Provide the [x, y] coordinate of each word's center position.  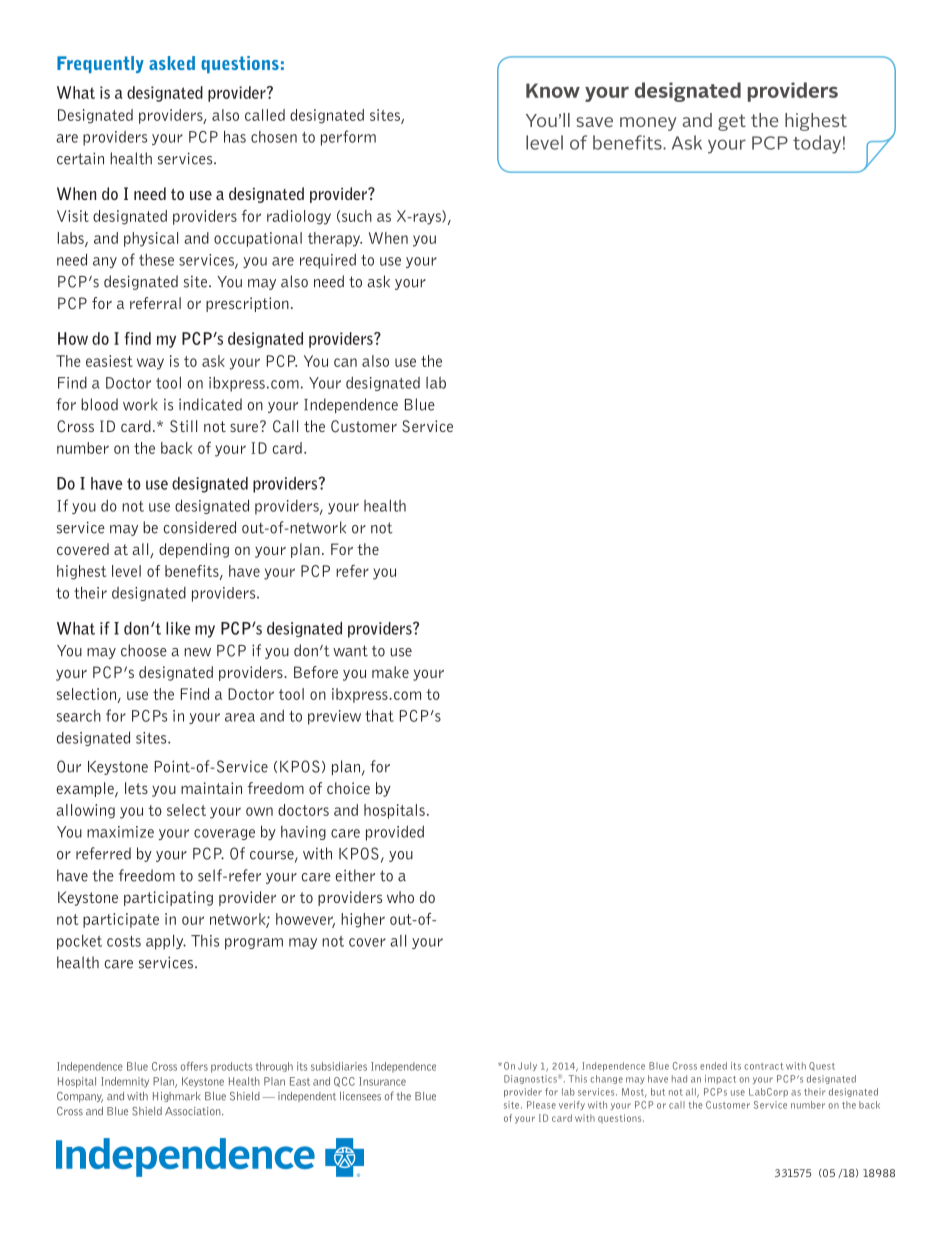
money [648, 124]
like [178, 628]
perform [348, 138]
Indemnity [125, 1082]
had [679, 1079]
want [350, 651]
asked [172, 63]
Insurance [382, 1081]
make [390, 672]
